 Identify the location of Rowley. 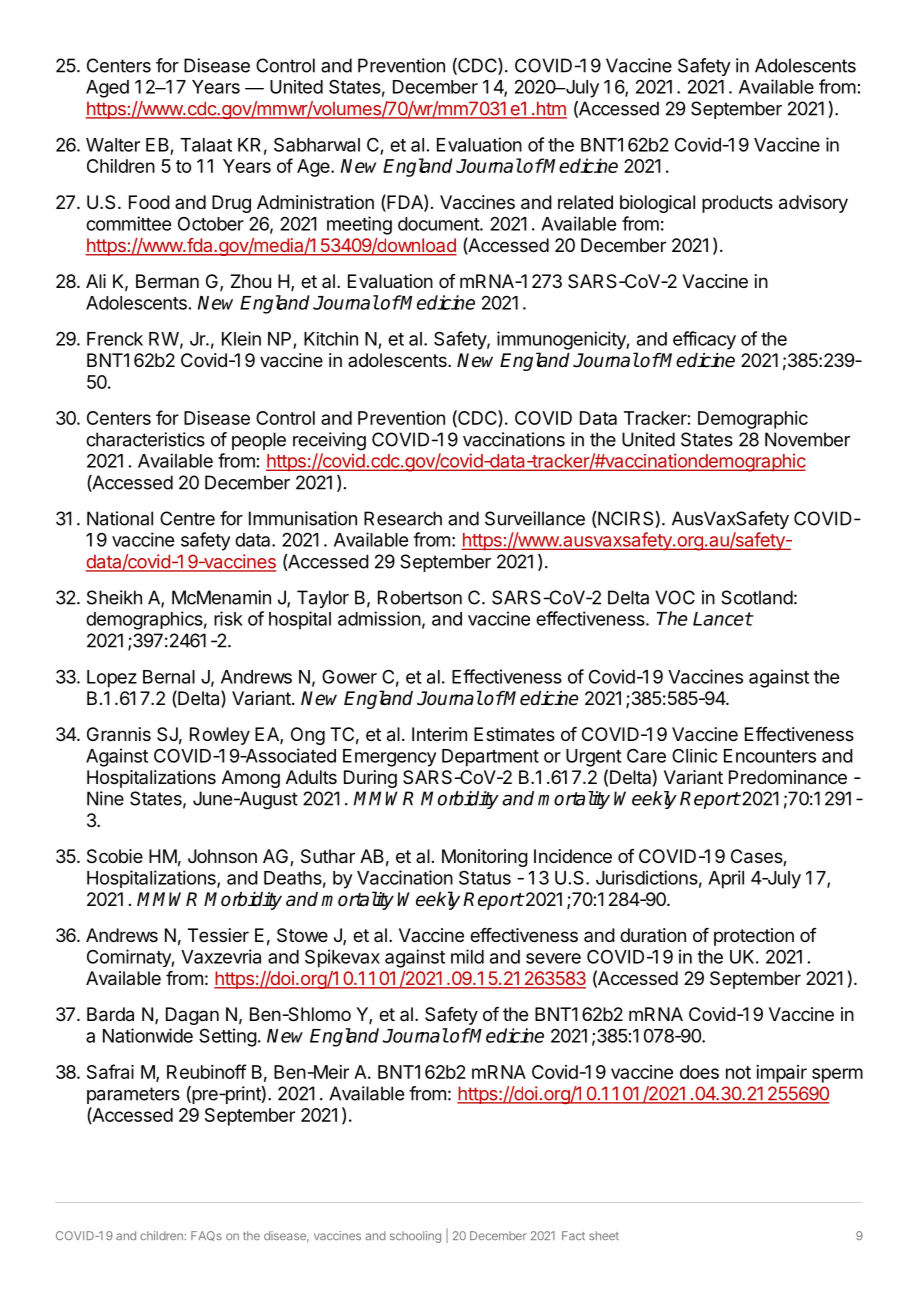
(220, 736).
